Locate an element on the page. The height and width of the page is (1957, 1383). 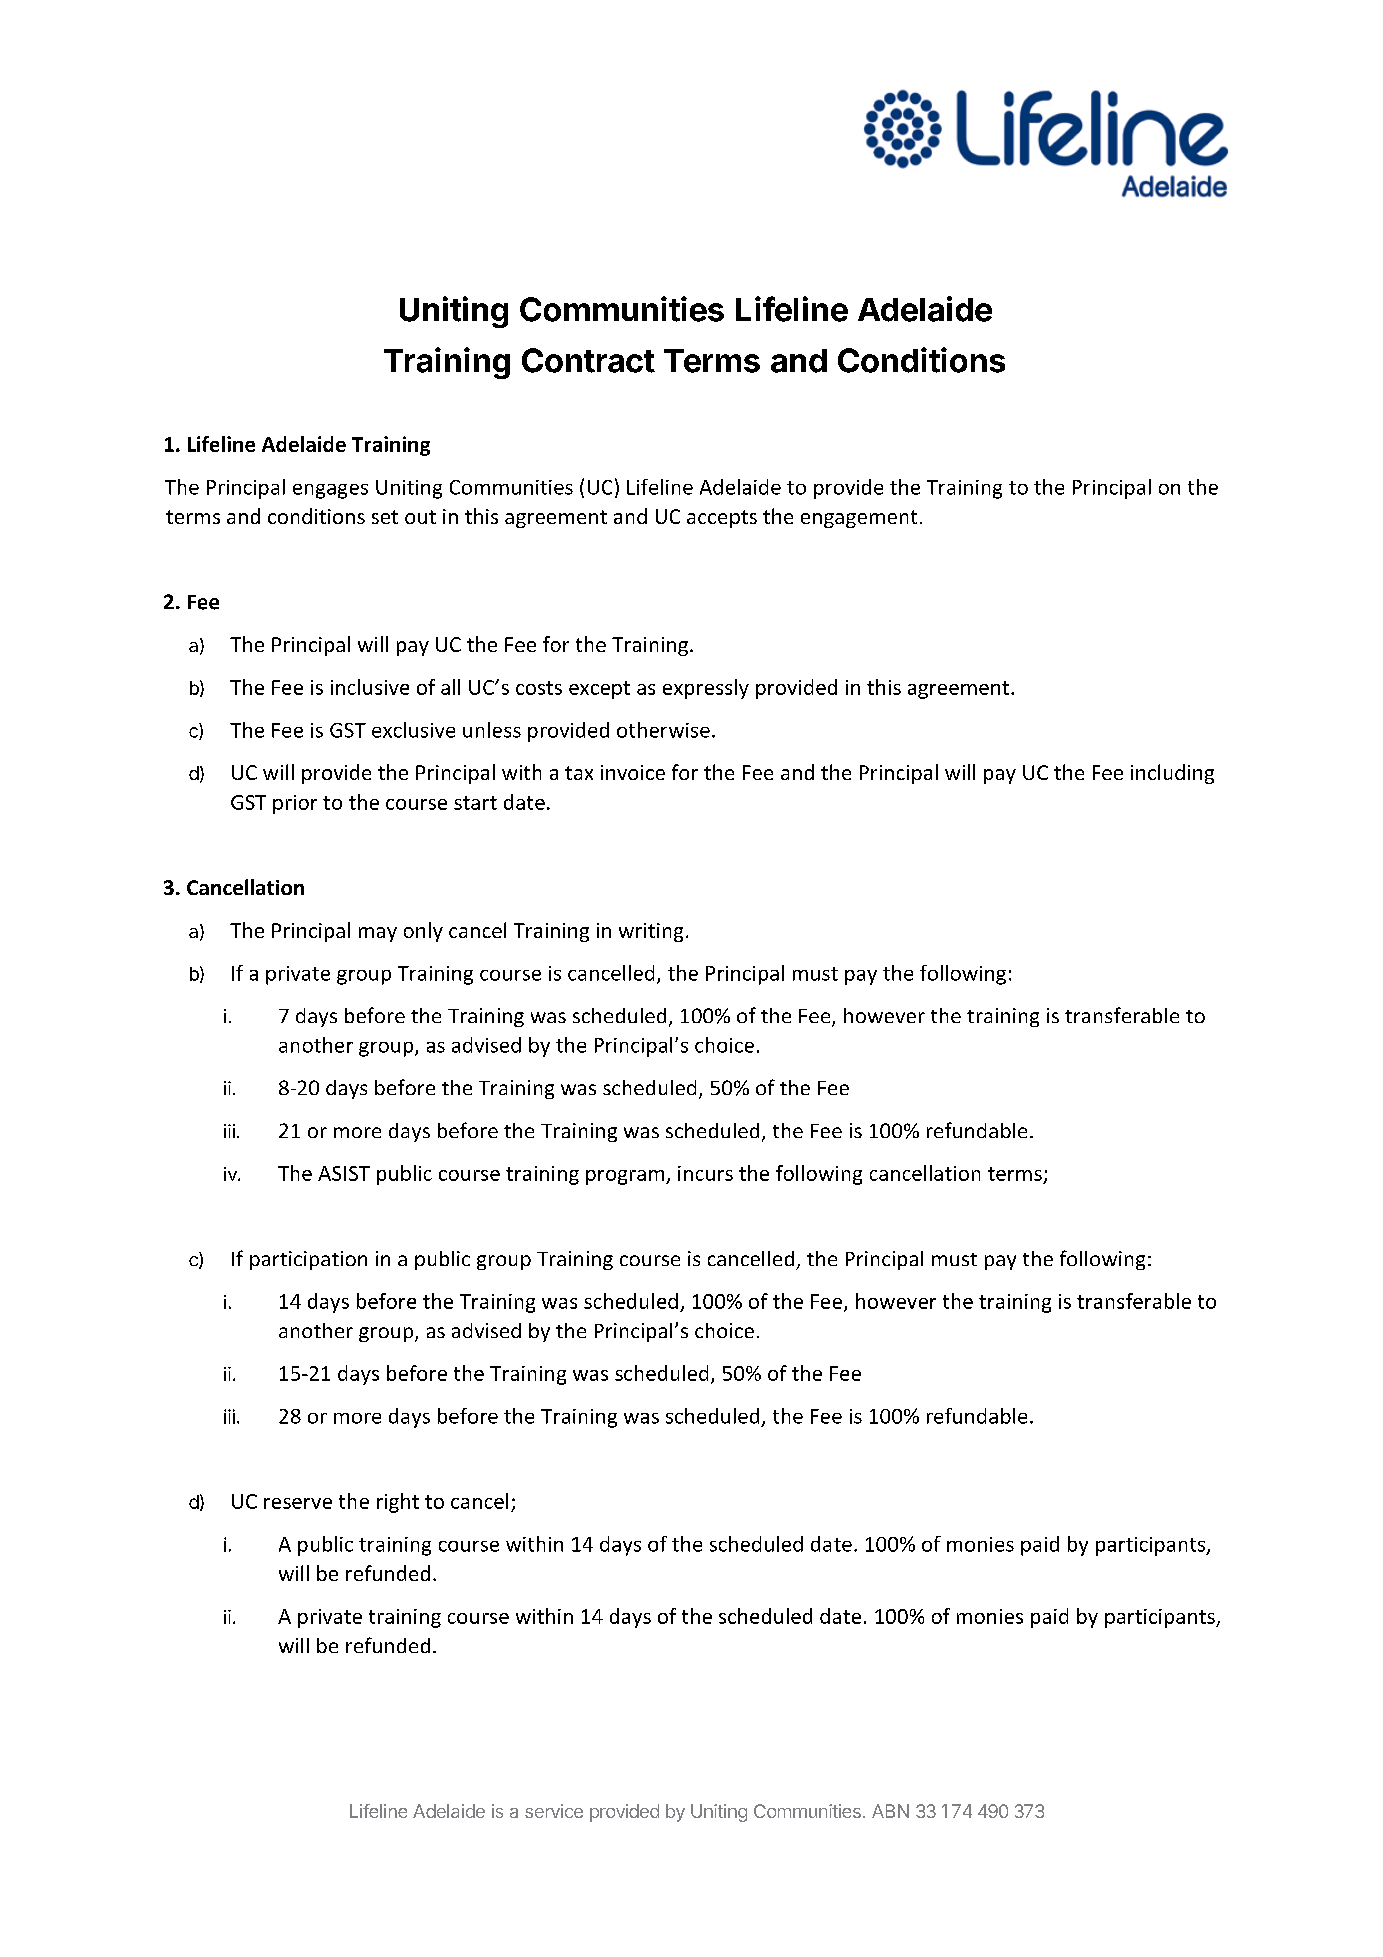
right is located at coordinates (398, 1503).
